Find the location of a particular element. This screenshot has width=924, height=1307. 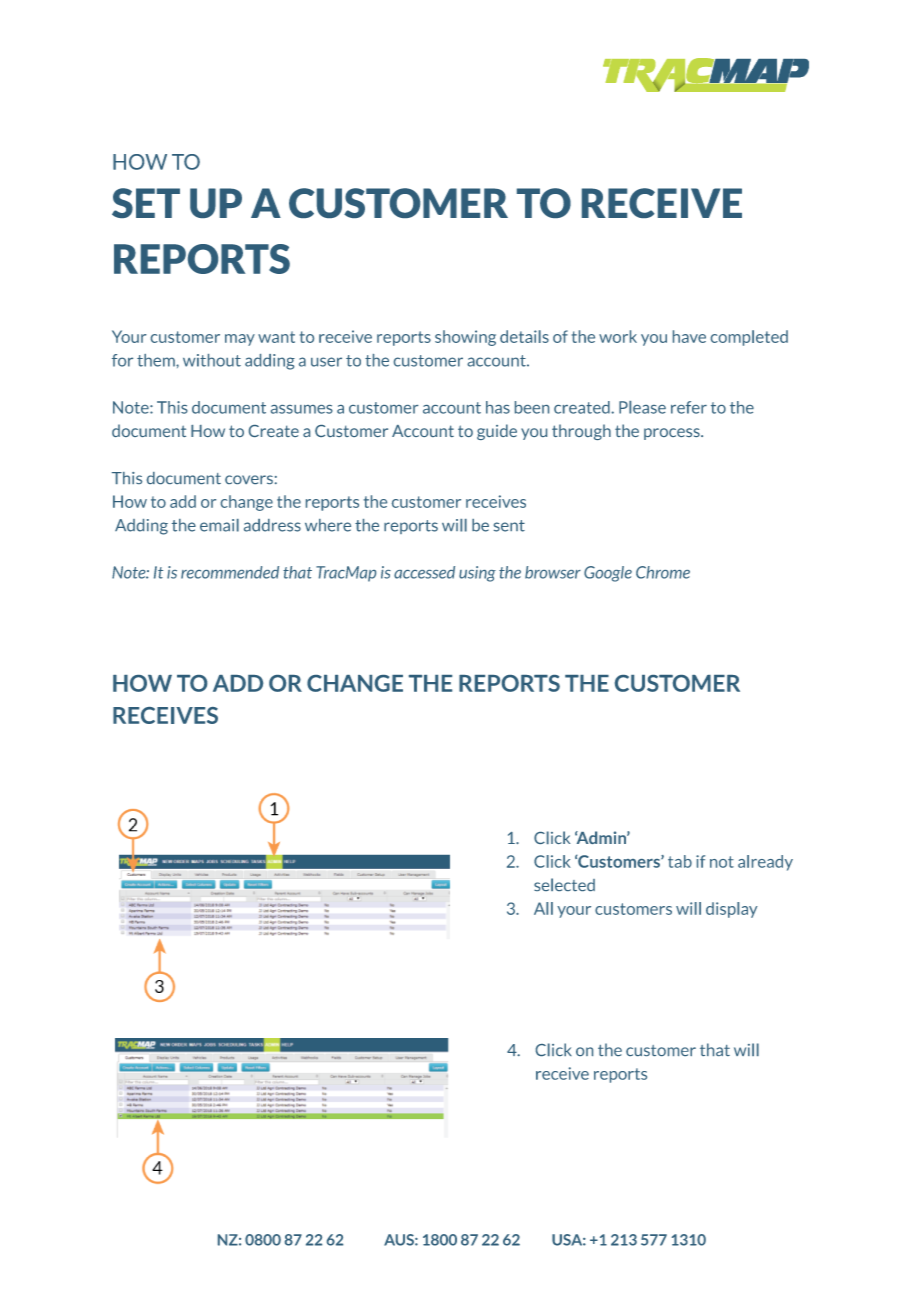

email is located at coordinates (219, 525).
